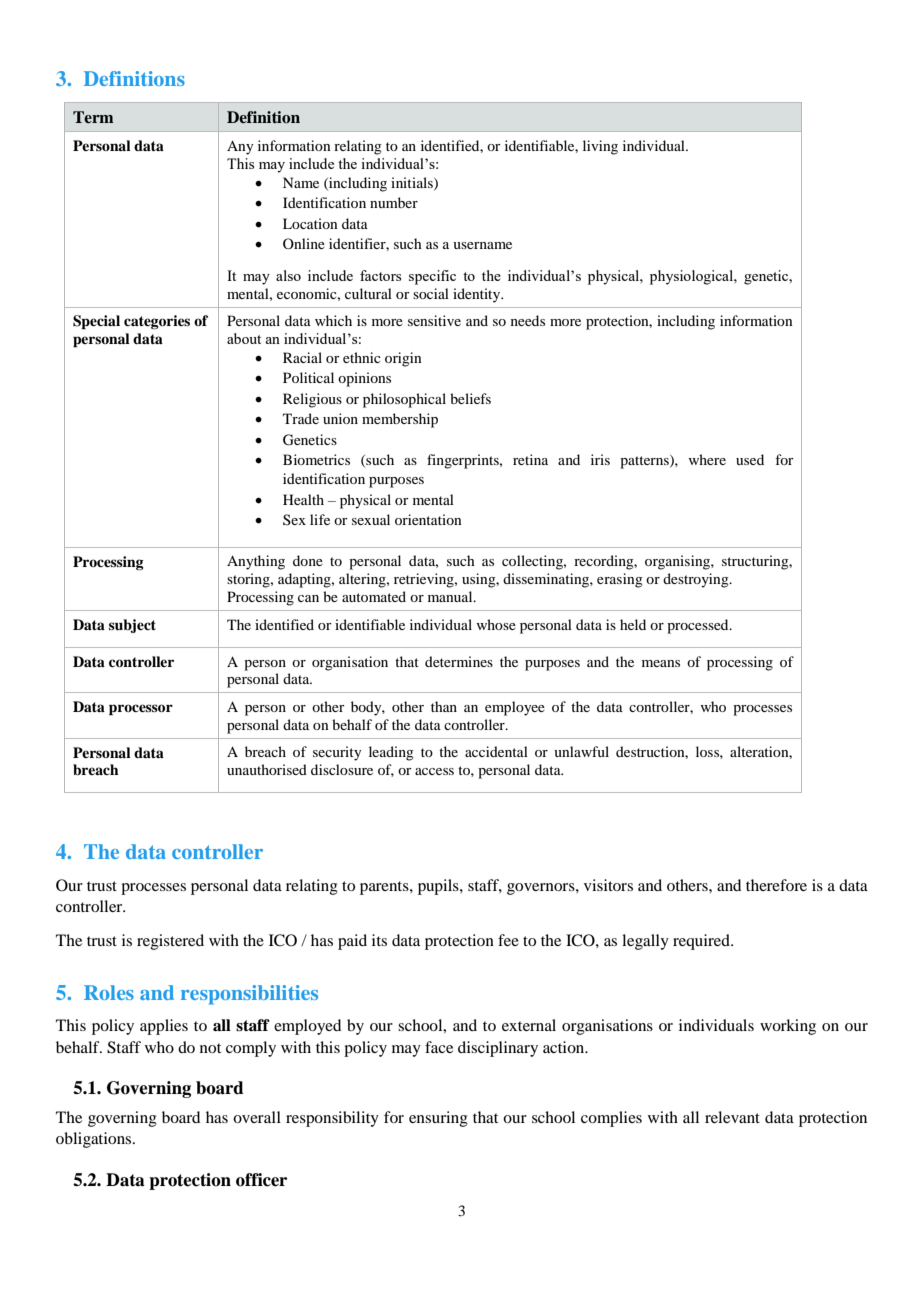  Describe the element at coordinates (438, 1119) in the screenshot. I see `ensuring` at that location.
